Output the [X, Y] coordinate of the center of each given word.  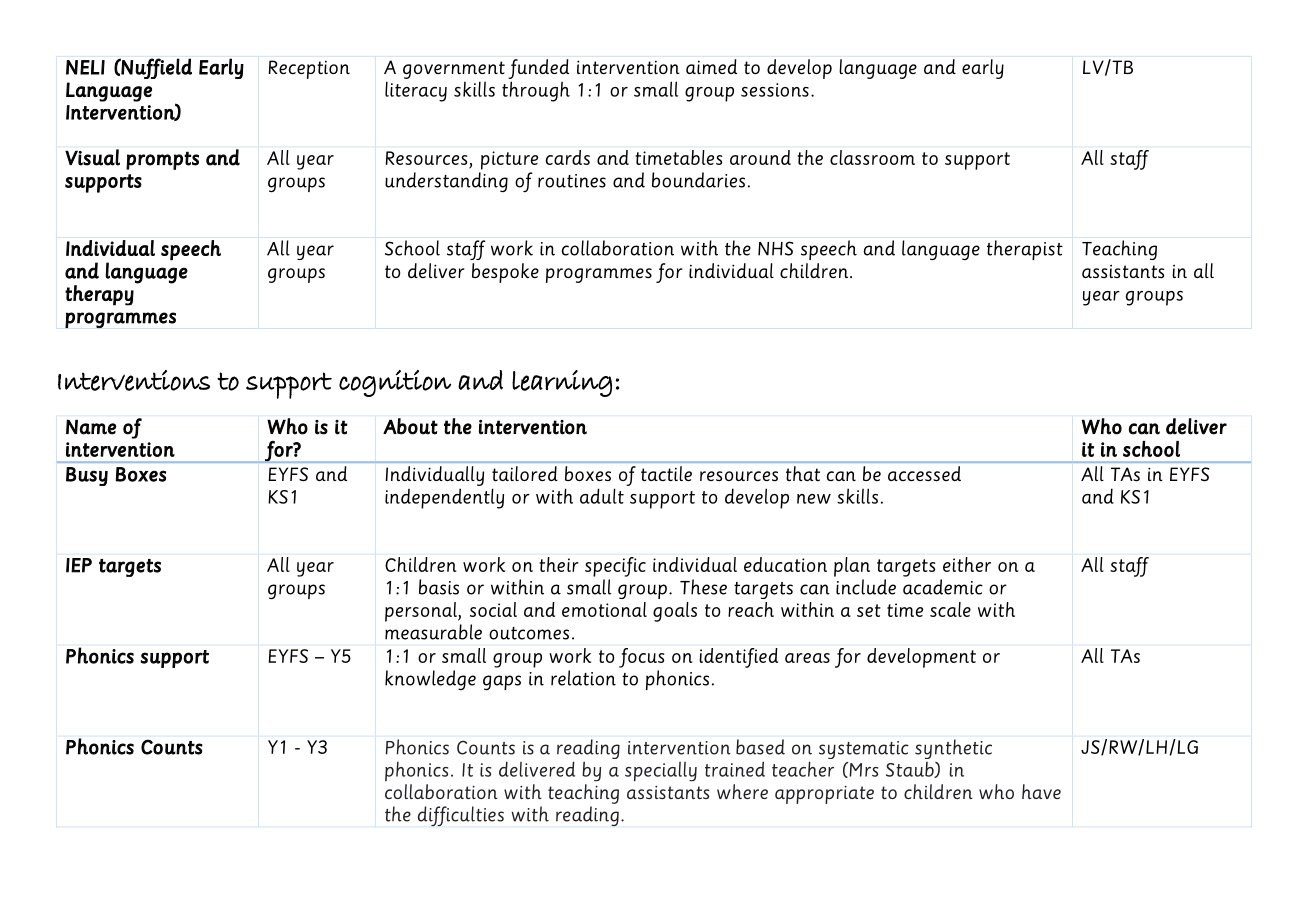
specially [661, 772]
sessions [775, 90]
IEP [79, 565]
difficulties [461, 816]
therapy [99, 295]
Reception [309, 69]
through [536, 91]
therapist [1025, 250]
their [559, 564]
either [967, 564]
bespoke [505, 273]
